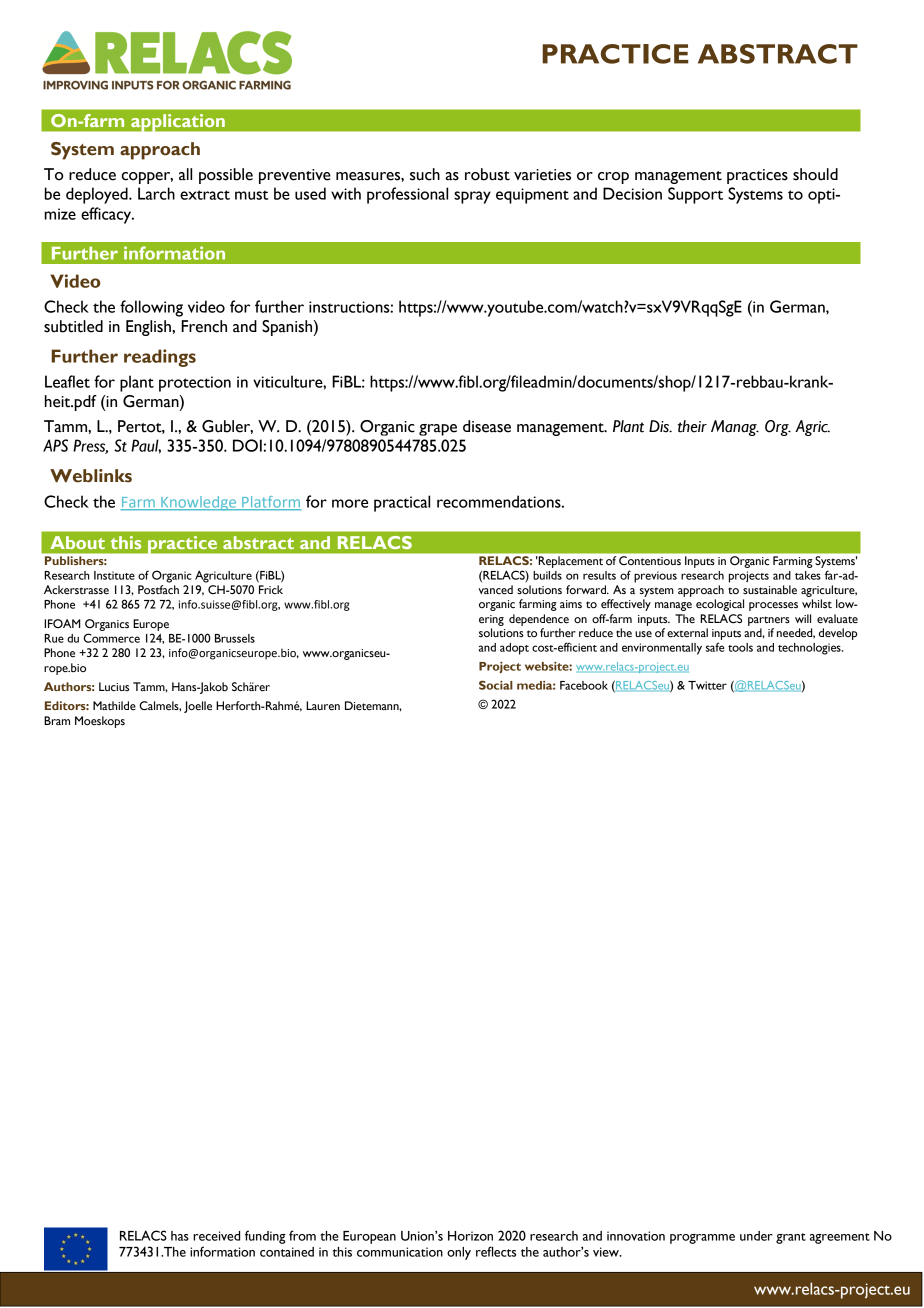  I want to click on spray, so click(472, 197).
